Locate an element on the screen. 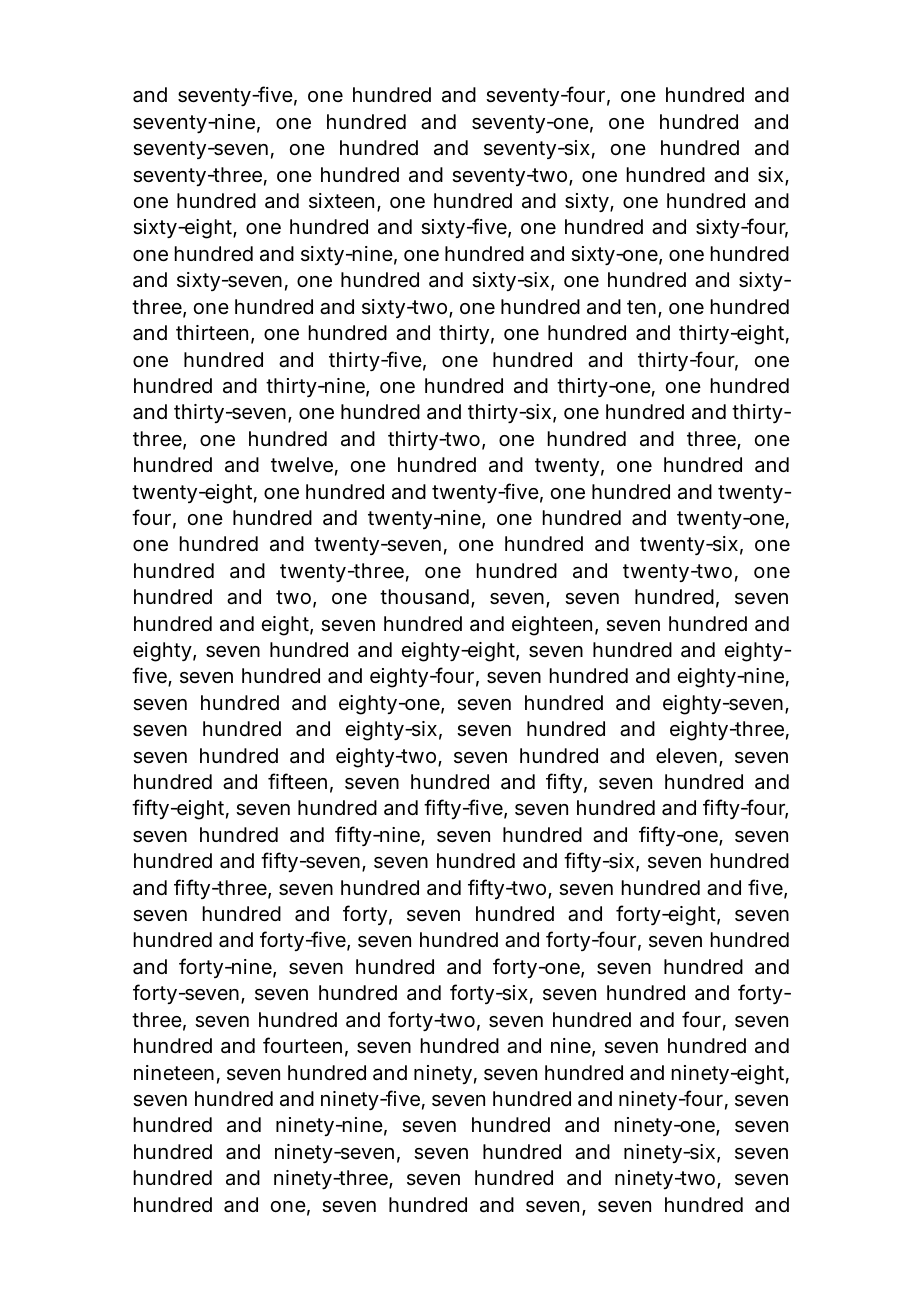 This screenshot has width=924, height=1308. fifteen is located at coordinates (297, 781).
